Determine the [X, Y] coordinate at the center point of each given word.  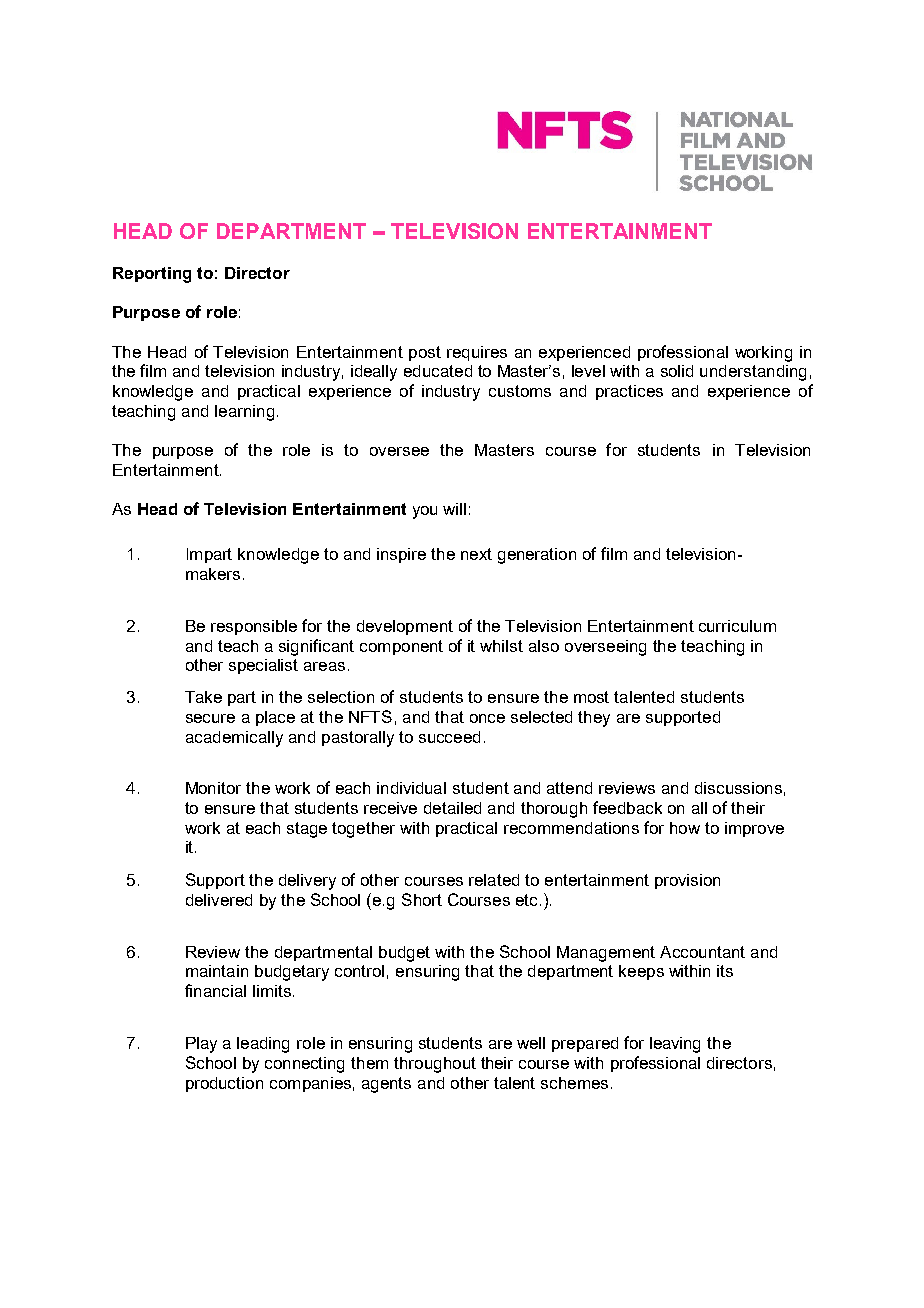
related [494, 880]
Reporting [152, 275]
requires [477, 353]
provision [687, 881]
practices [629, 392]
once [487, 718]
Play [201, 1045]
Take [203, 697]
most [591, 697]
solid [677, 371]
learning [244, 413]
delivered [219, 900]
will [454, 509]
